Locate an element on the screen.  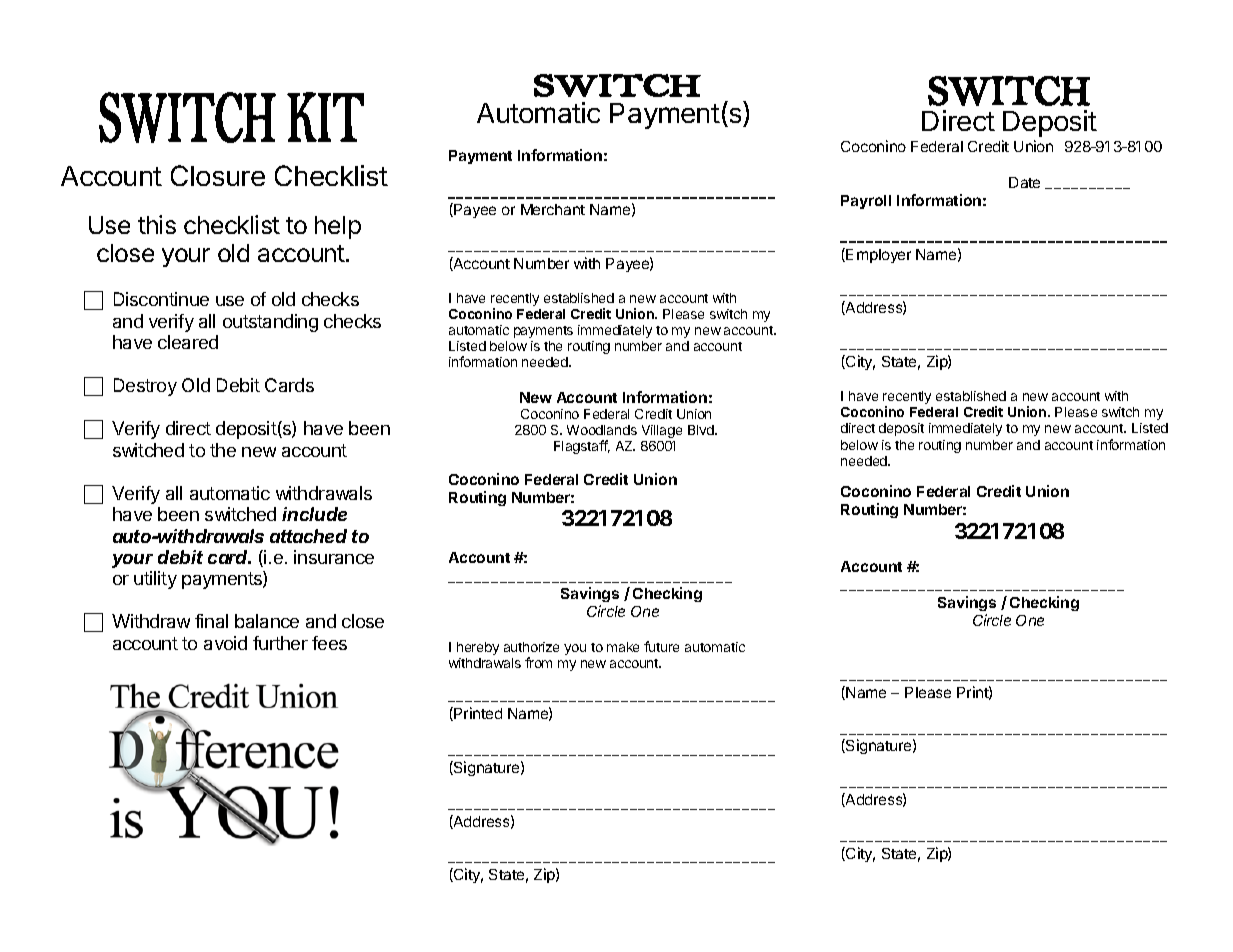
Closure is located at coordinates (218, 175).
